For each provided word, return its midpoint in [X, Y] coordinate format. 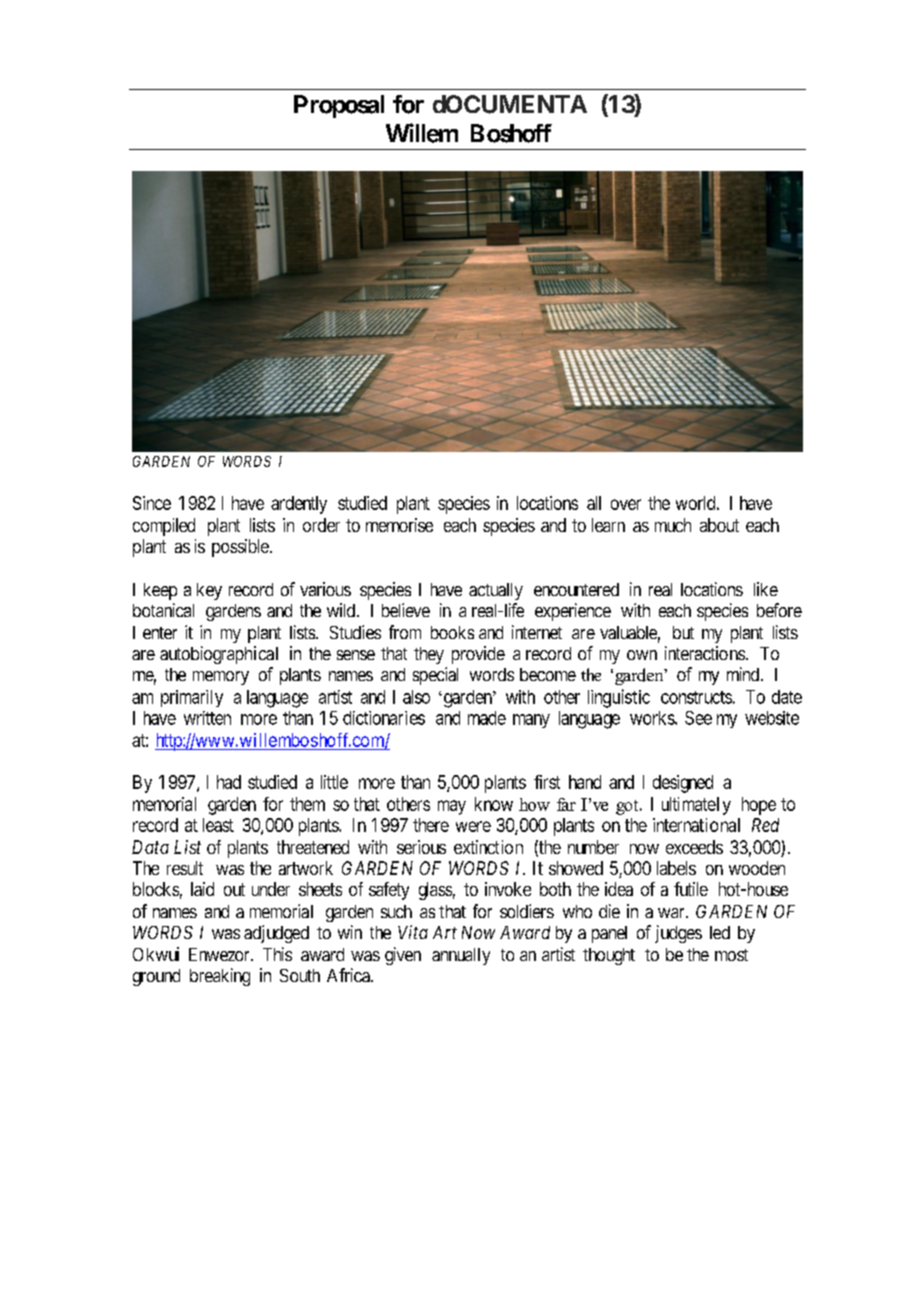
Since [152, 503]
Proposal [339, 106]
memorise [399, 525]
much [673, 525]
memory [221, 678]
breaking [220, 977]
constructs [696, 697]
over [626, 504]
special [435, 676]
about [719, 525]
